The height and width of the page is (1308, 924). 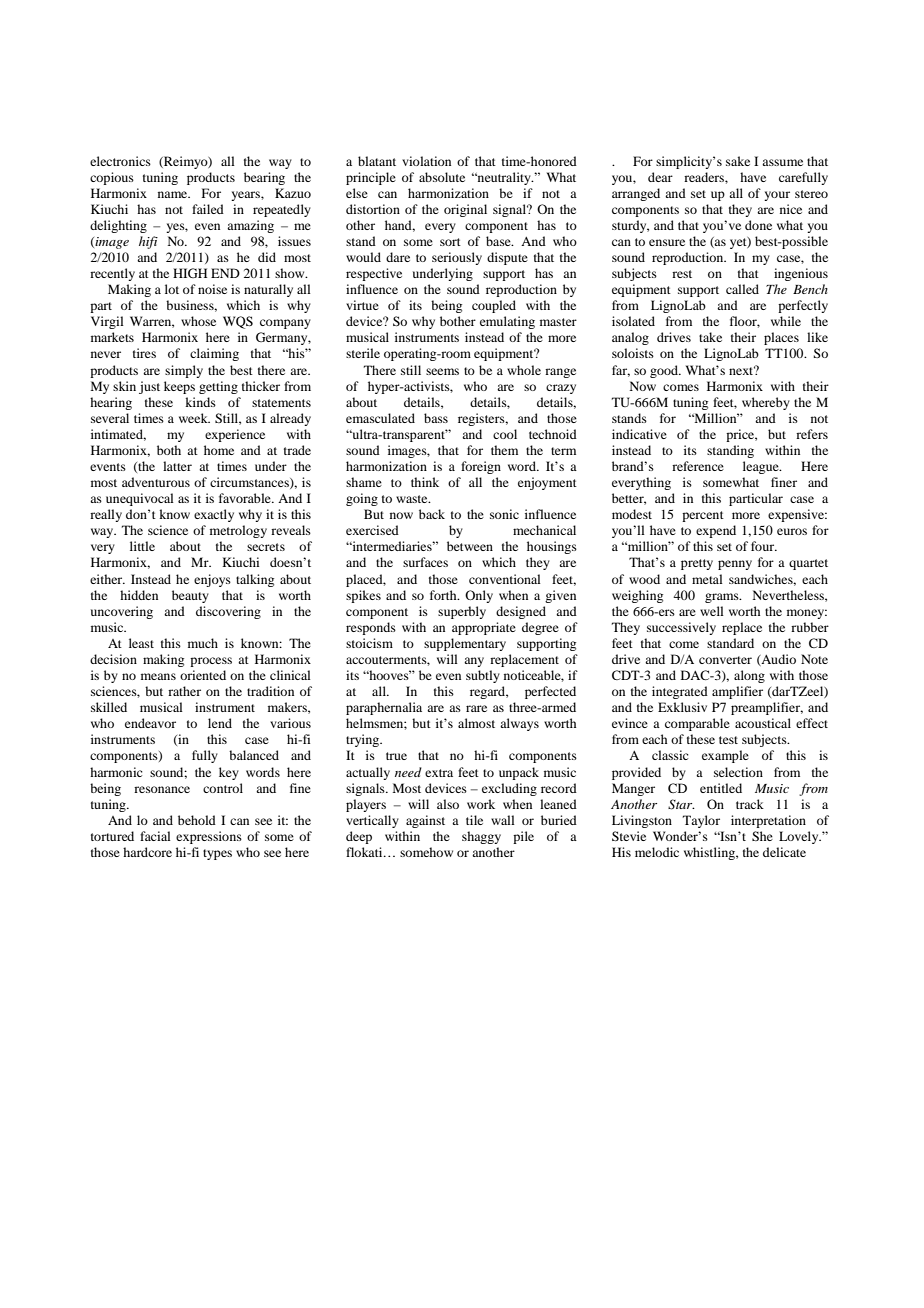 I want to click on kinds, so click(x=200, y=402).
